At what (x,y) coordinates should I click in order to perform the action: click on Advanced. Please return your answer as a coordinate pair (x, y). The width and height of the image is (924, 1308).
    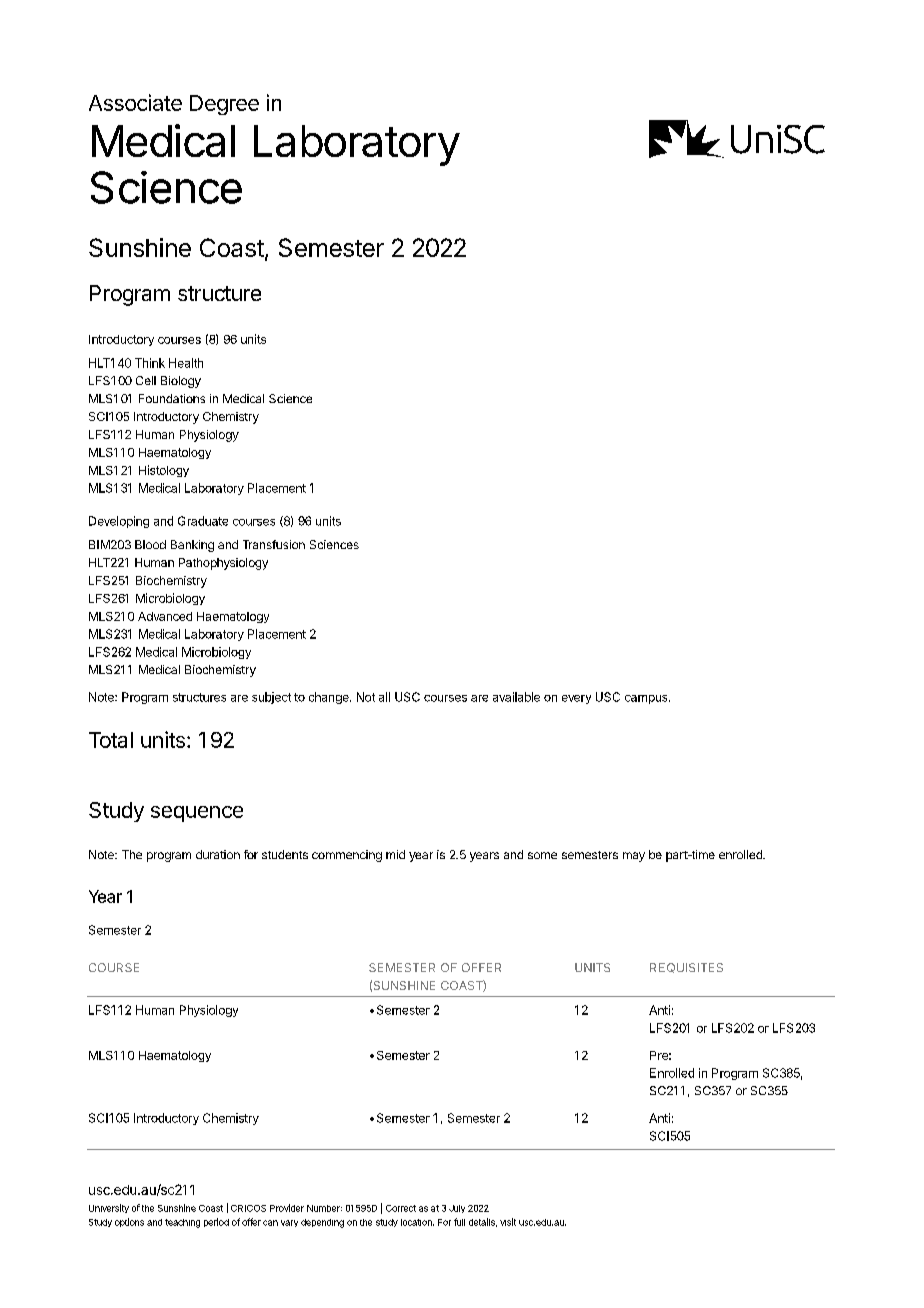
    Looking at the image, I should click on (165, 616).
